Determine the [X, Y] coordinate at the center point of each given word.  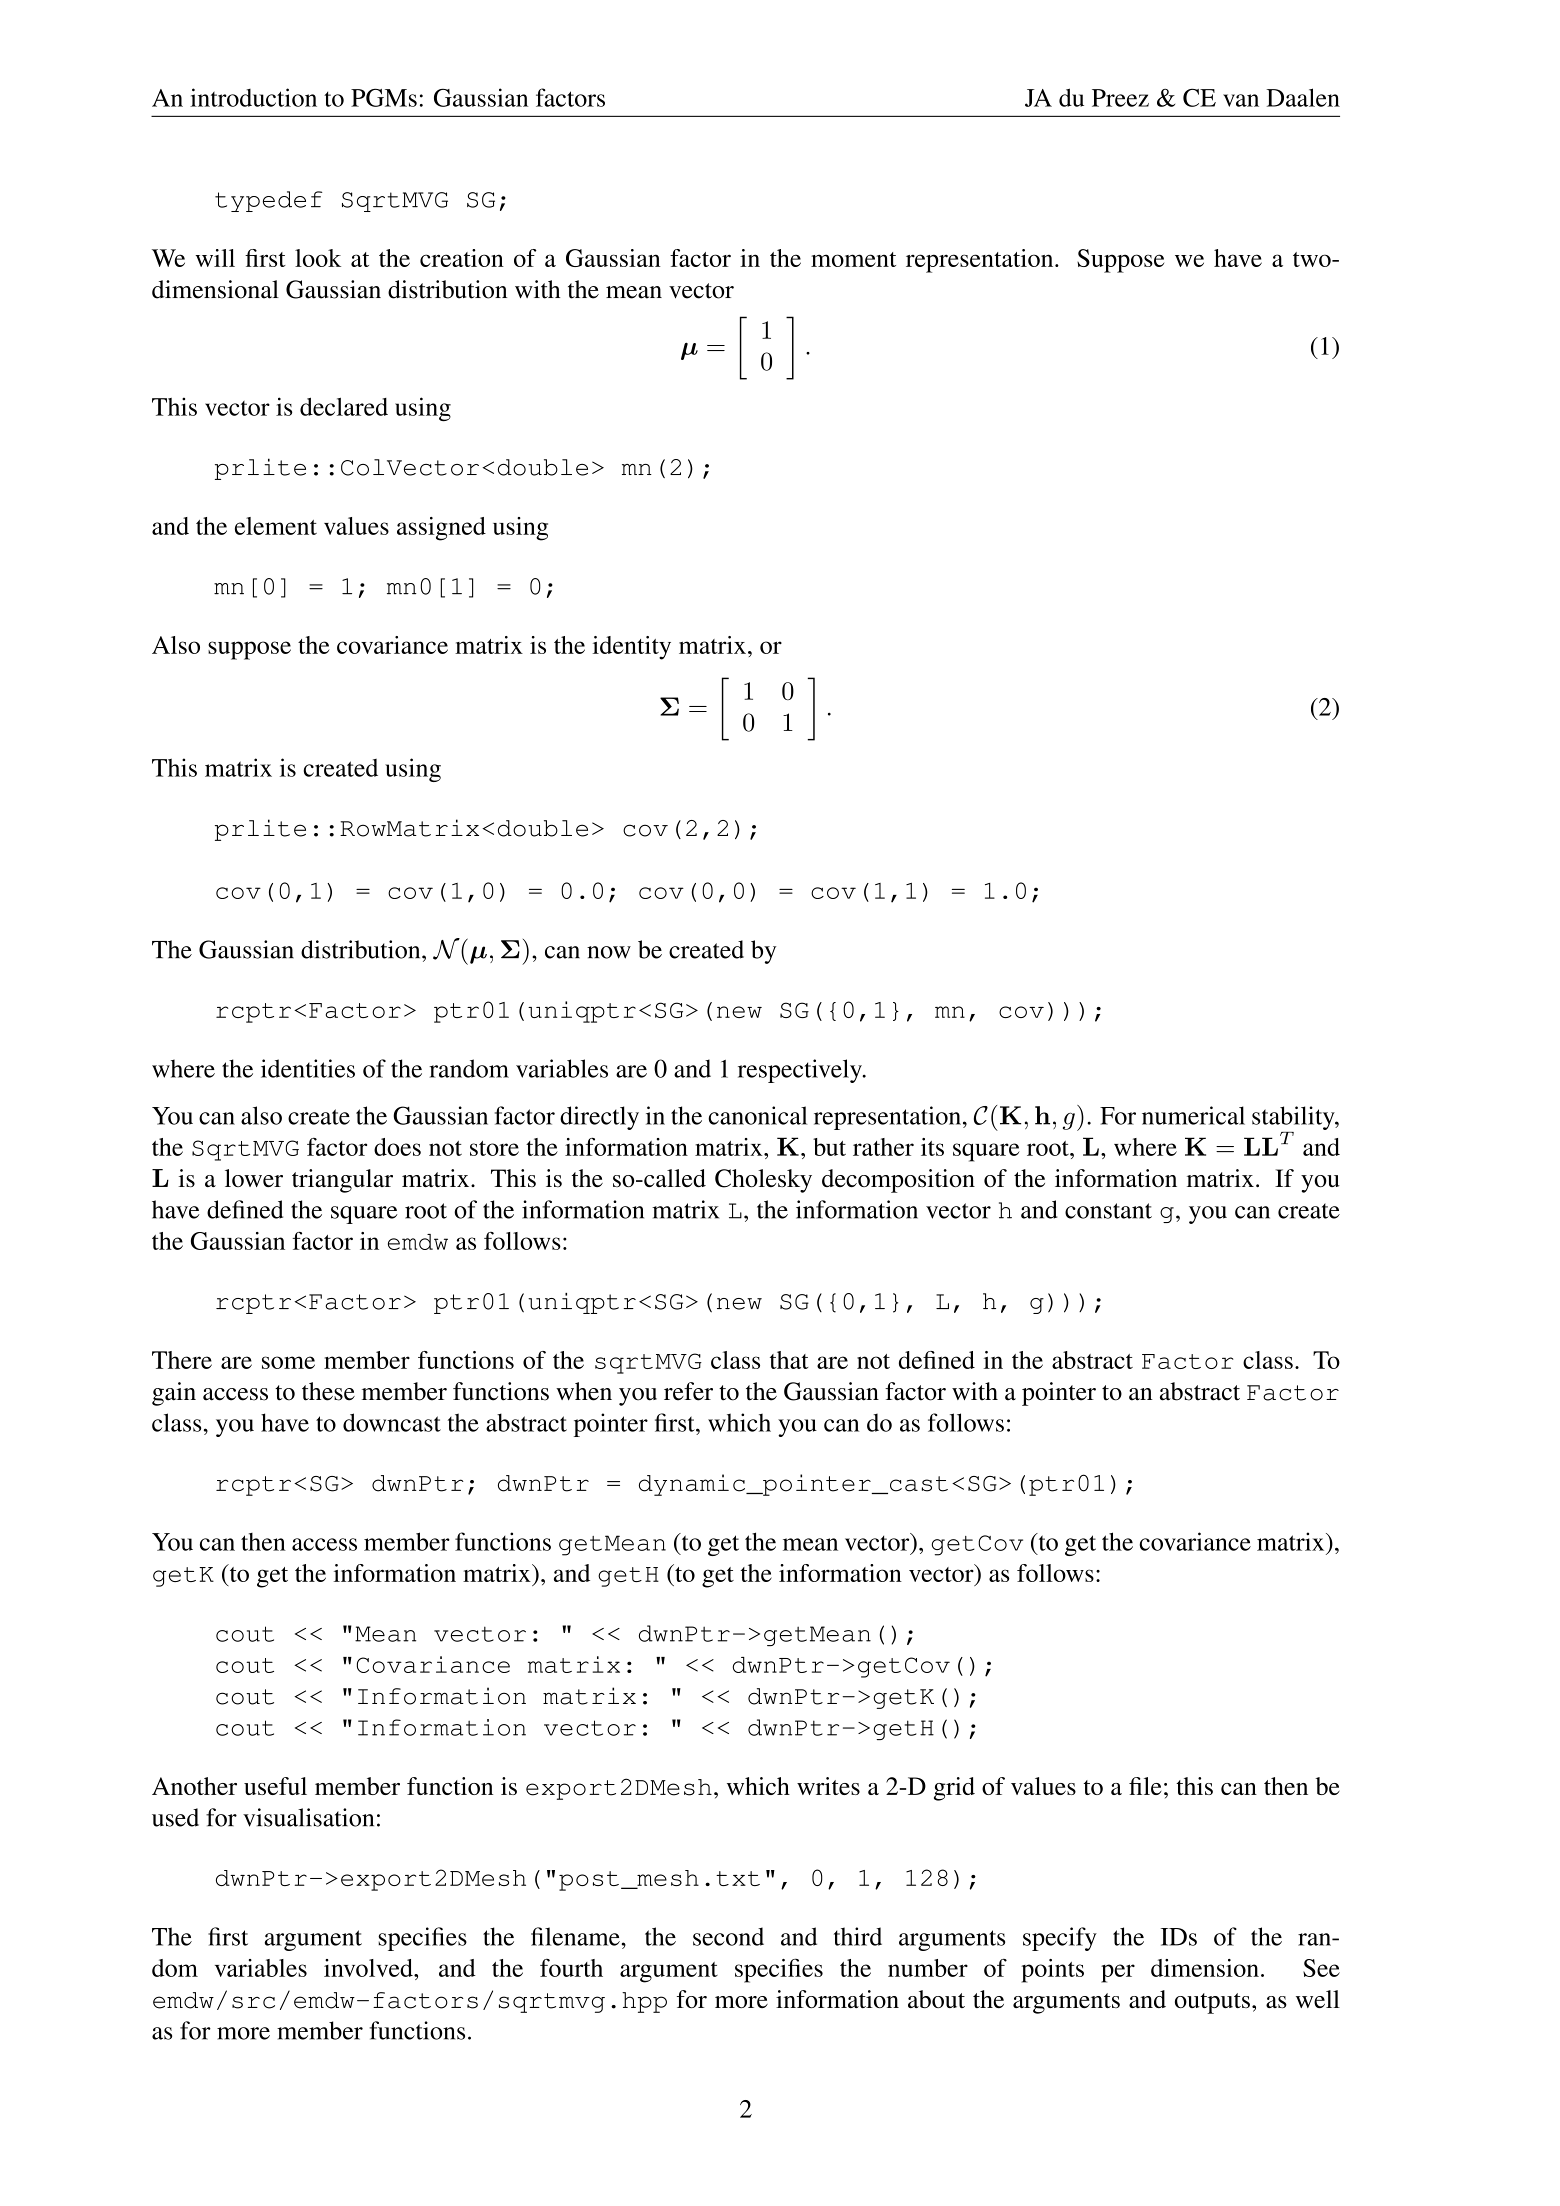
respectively [801, 1071]
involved [369, 1968]
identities [308, 1068]
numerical [1193, 1115]
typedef [268, 201]
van [1241, 100]
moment [853, 259]
